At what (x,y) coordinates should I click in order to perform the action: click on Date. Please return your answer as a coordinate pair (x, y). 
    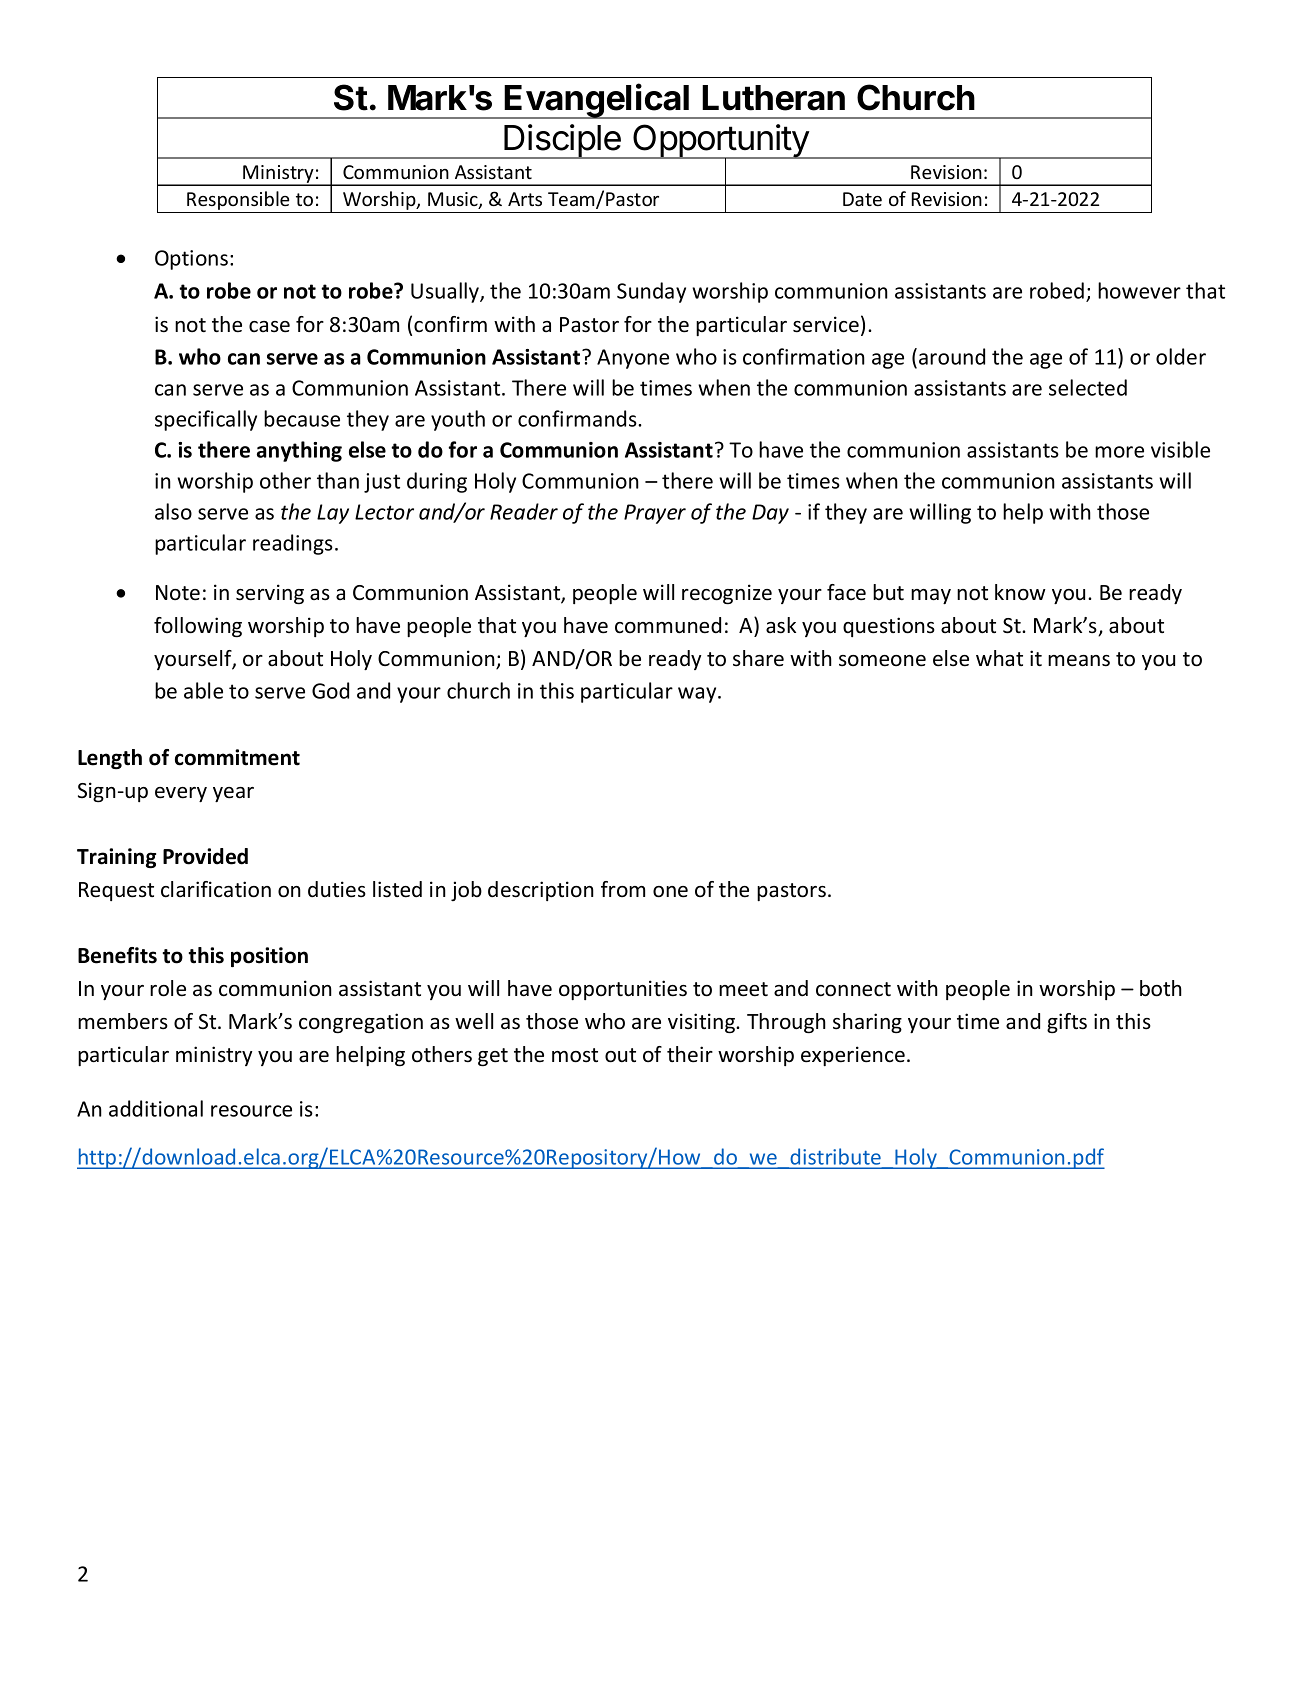
    Looking at the image, I should click on (862, 199).
